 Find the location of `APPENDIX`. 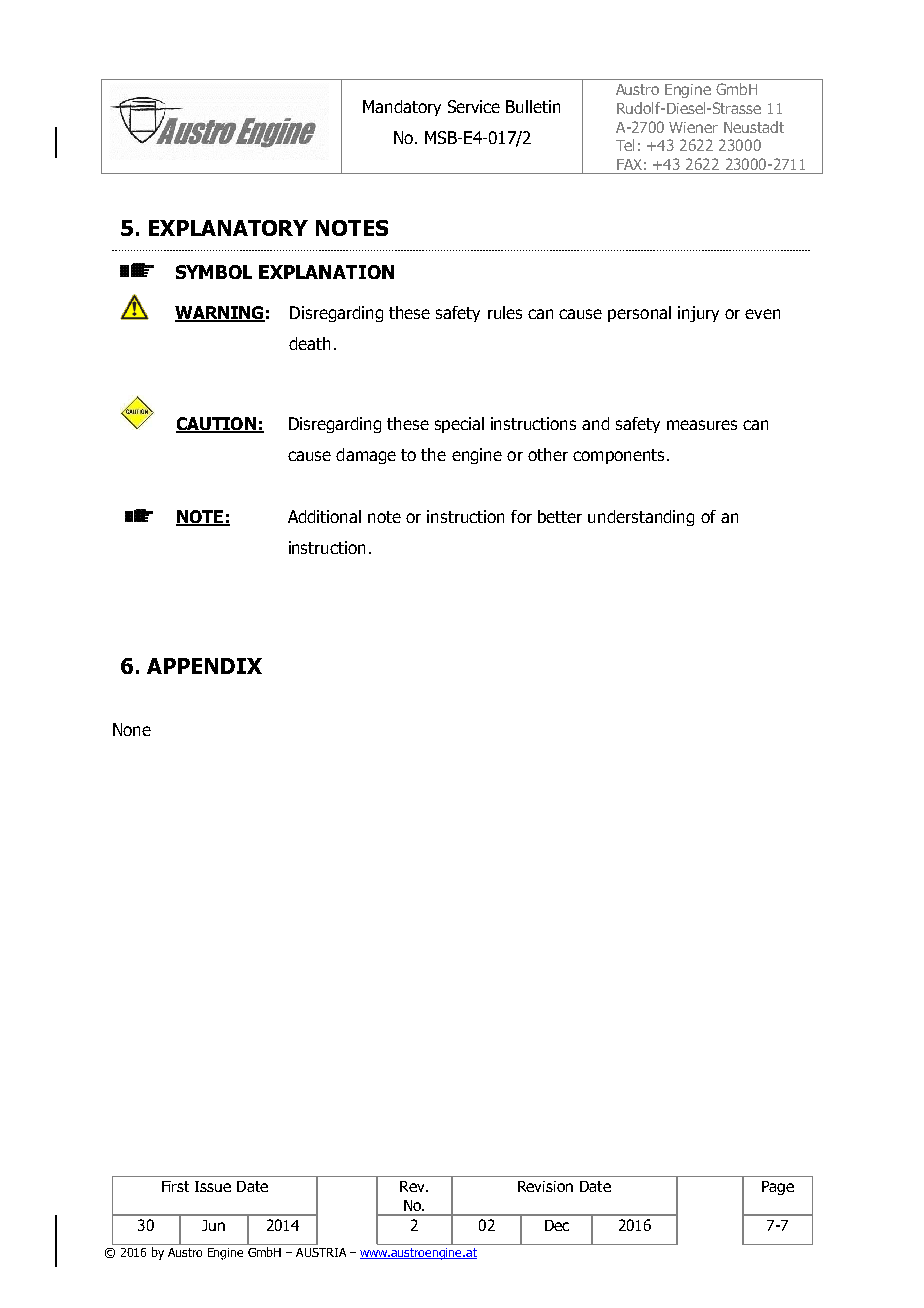

APPENDIX is located at coordinates (204, 666).
